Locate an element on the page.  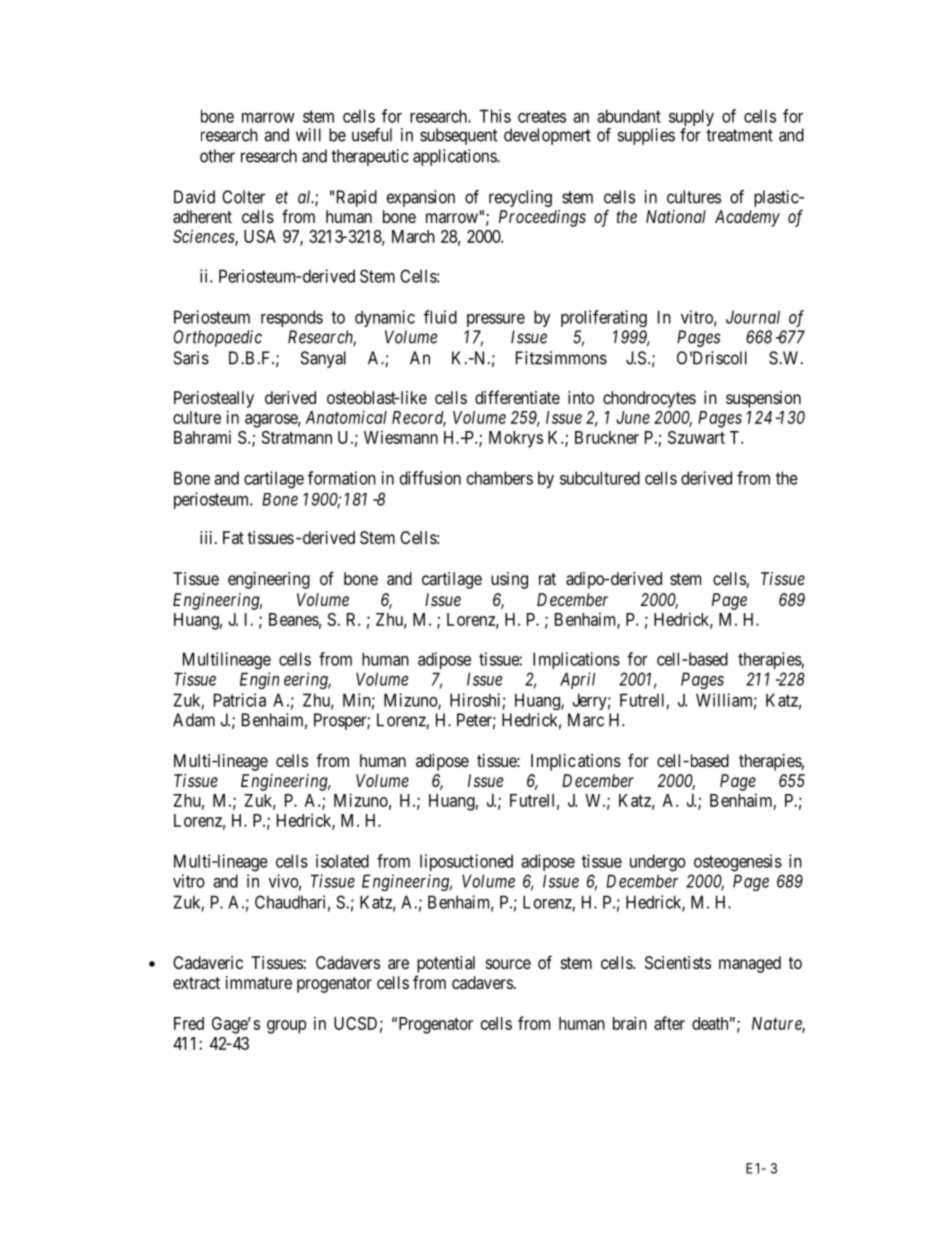
undergo is located at coordinates (658, 863).
